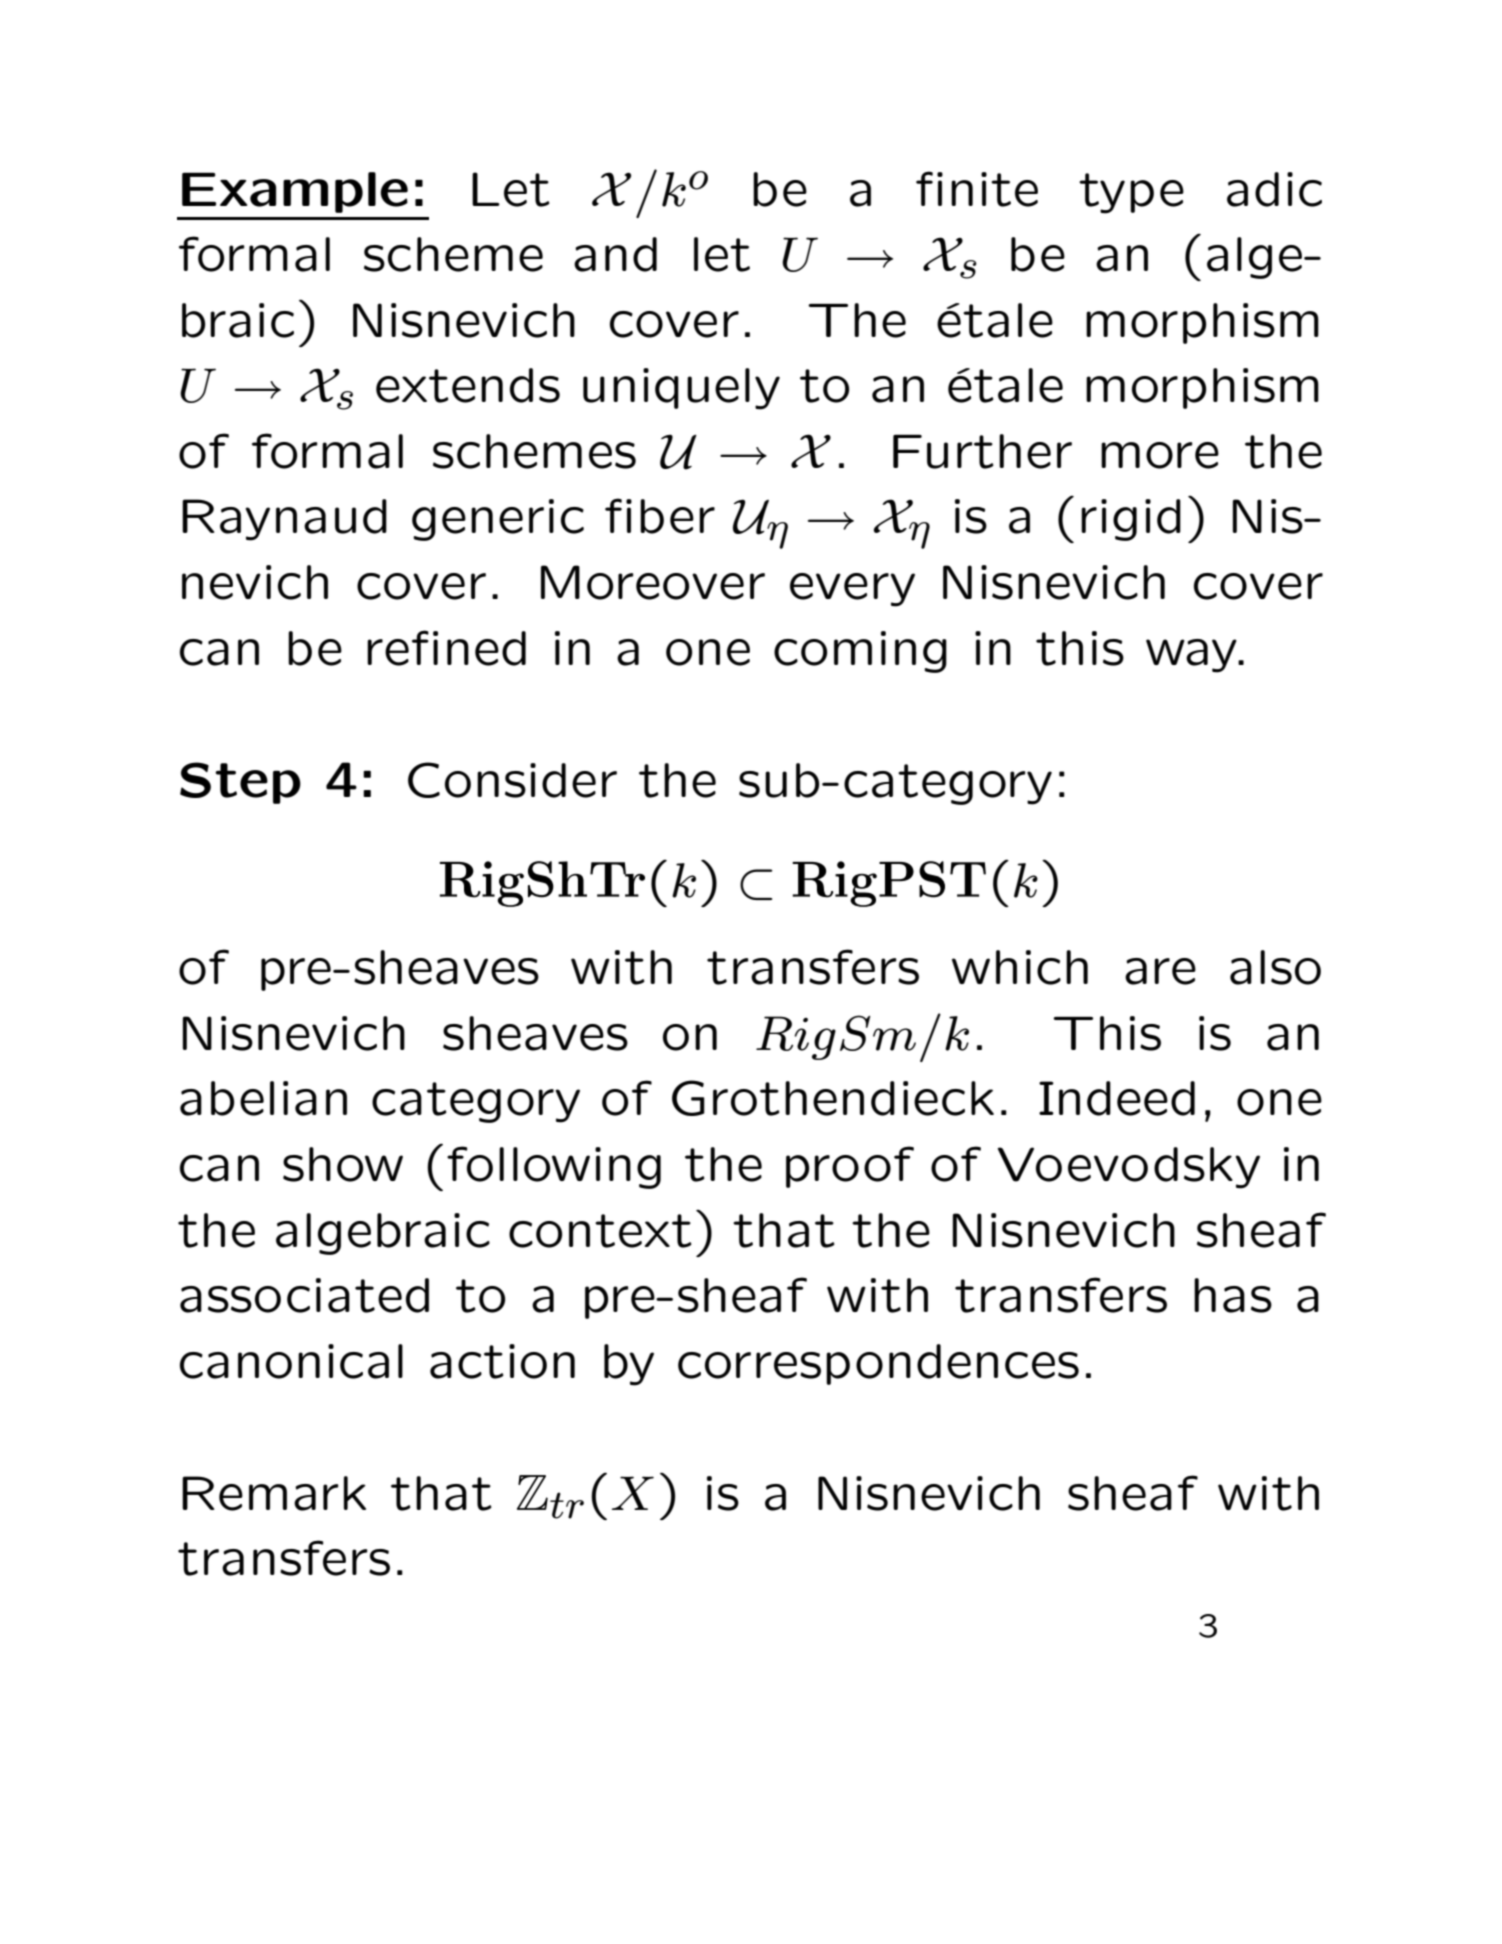 Image resolution: width=1502 pixels, height=1944 pixels. Describe the element at coordinates (1131, 193) in the document. I see `type` at that location.
